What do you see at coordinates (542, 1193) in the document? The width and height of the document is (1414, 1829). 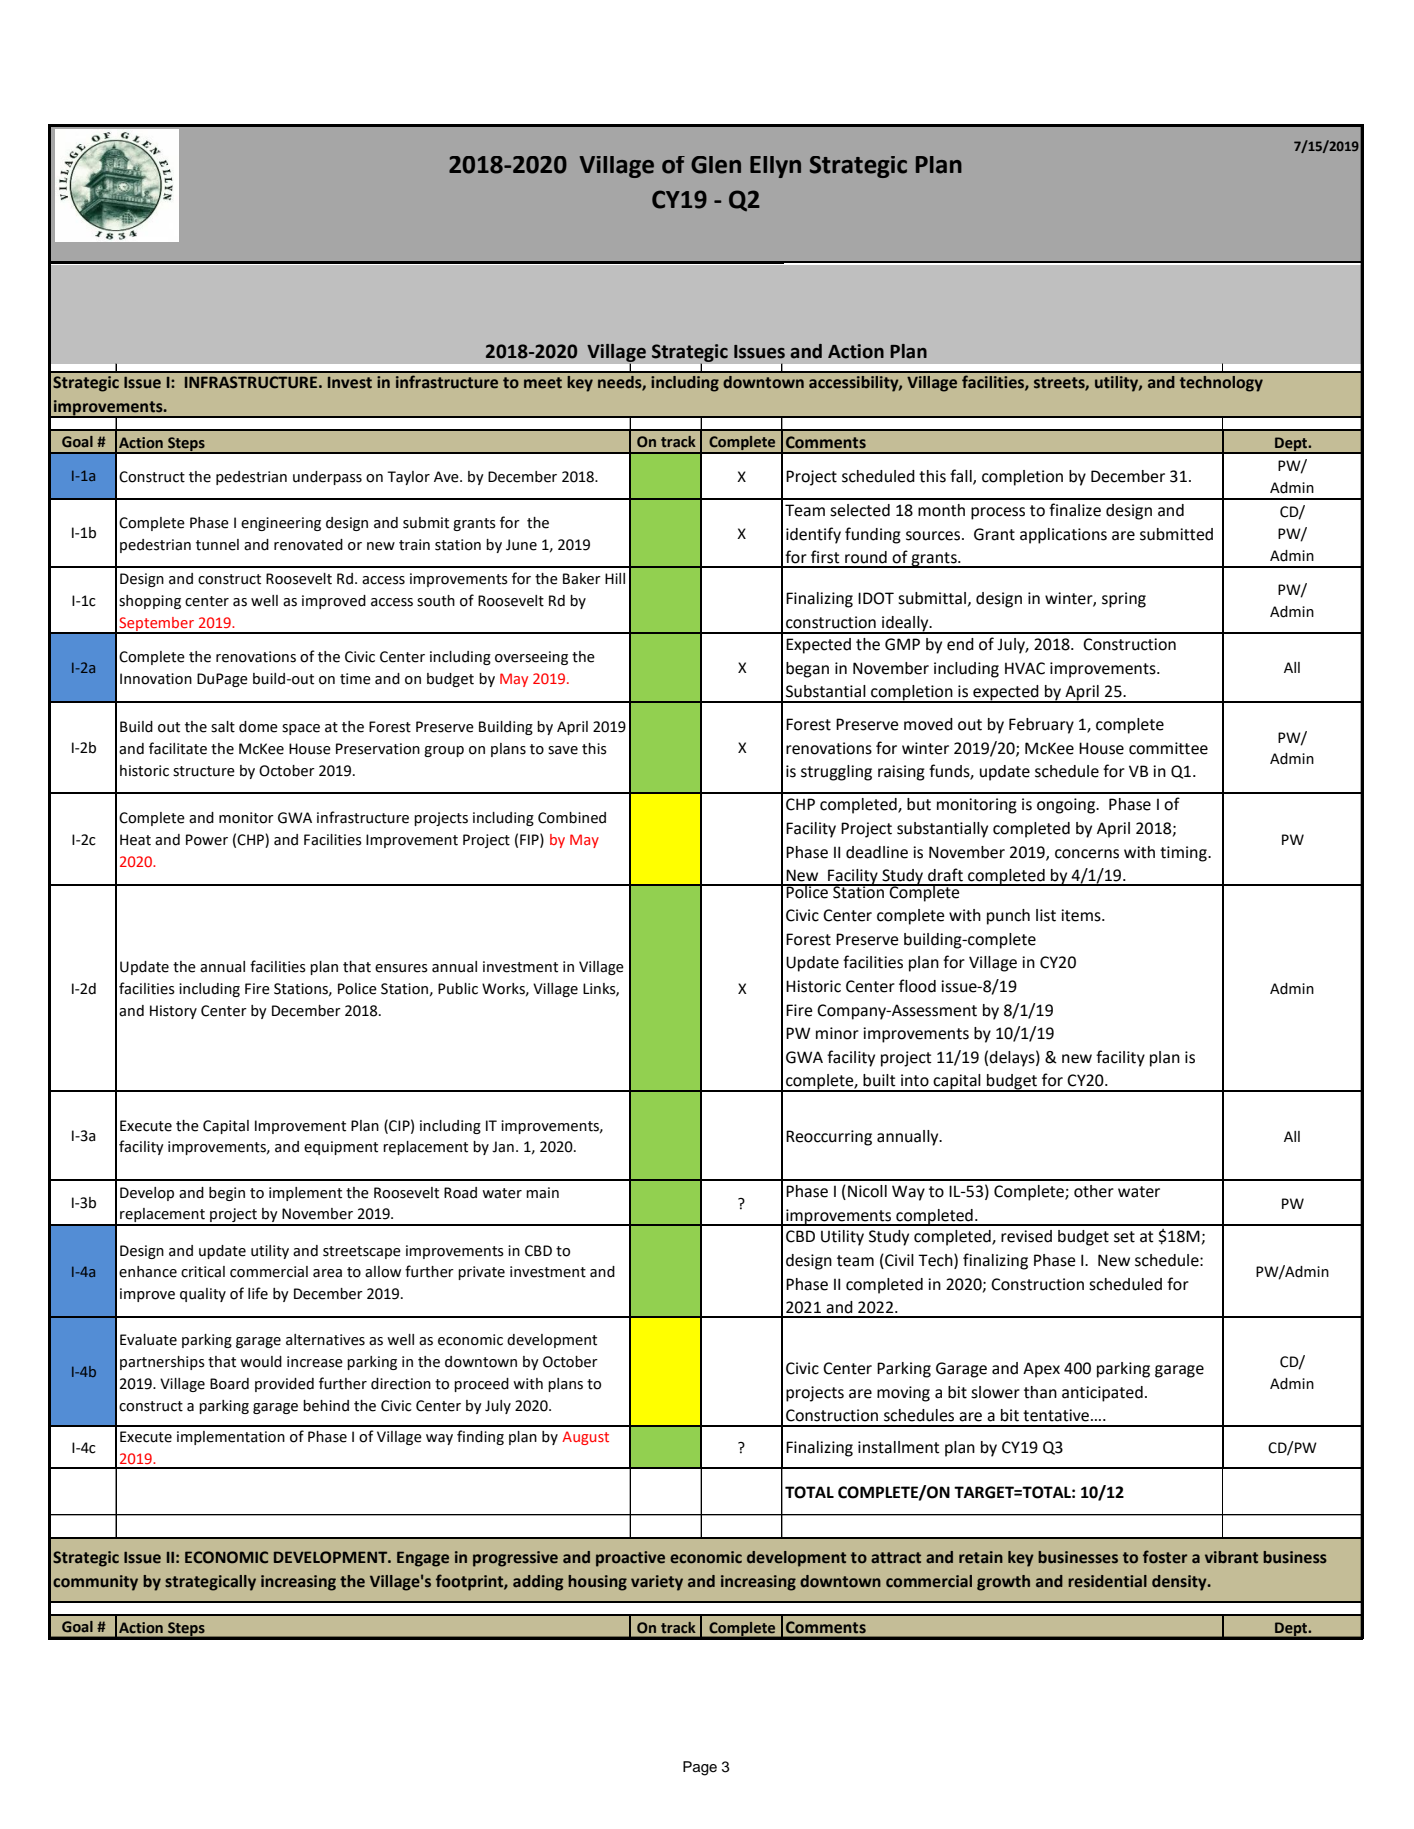 I see `main` at bounding box center [542, 1193].
